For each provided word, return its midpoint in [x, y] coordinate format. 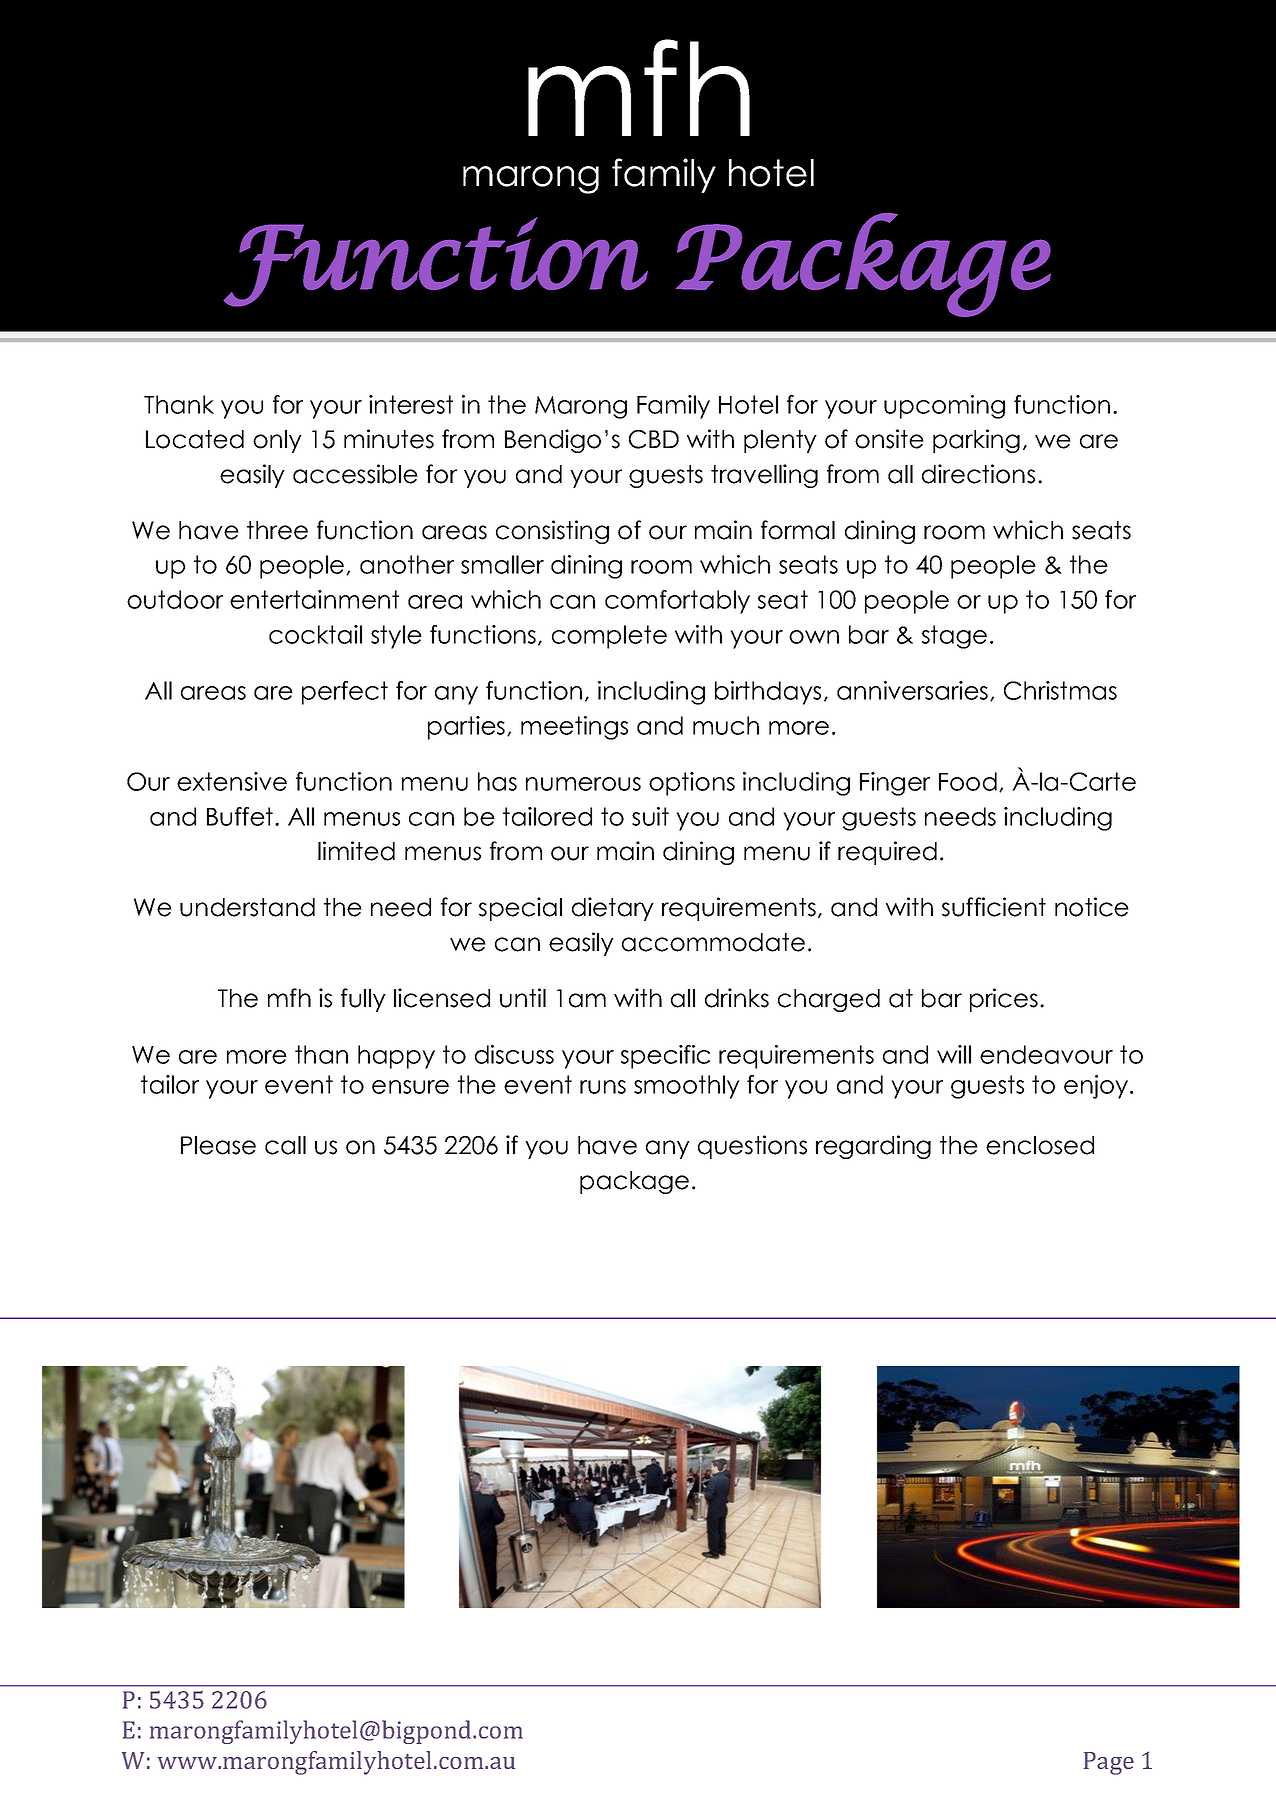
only [277, 441]
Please [218, 1145]
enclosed [1040, 1145]
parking [976, 441]
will [954, 1054]
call [285, 1145]
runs [603, 1087]
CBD [654, 439]
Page [1109, 1763]
